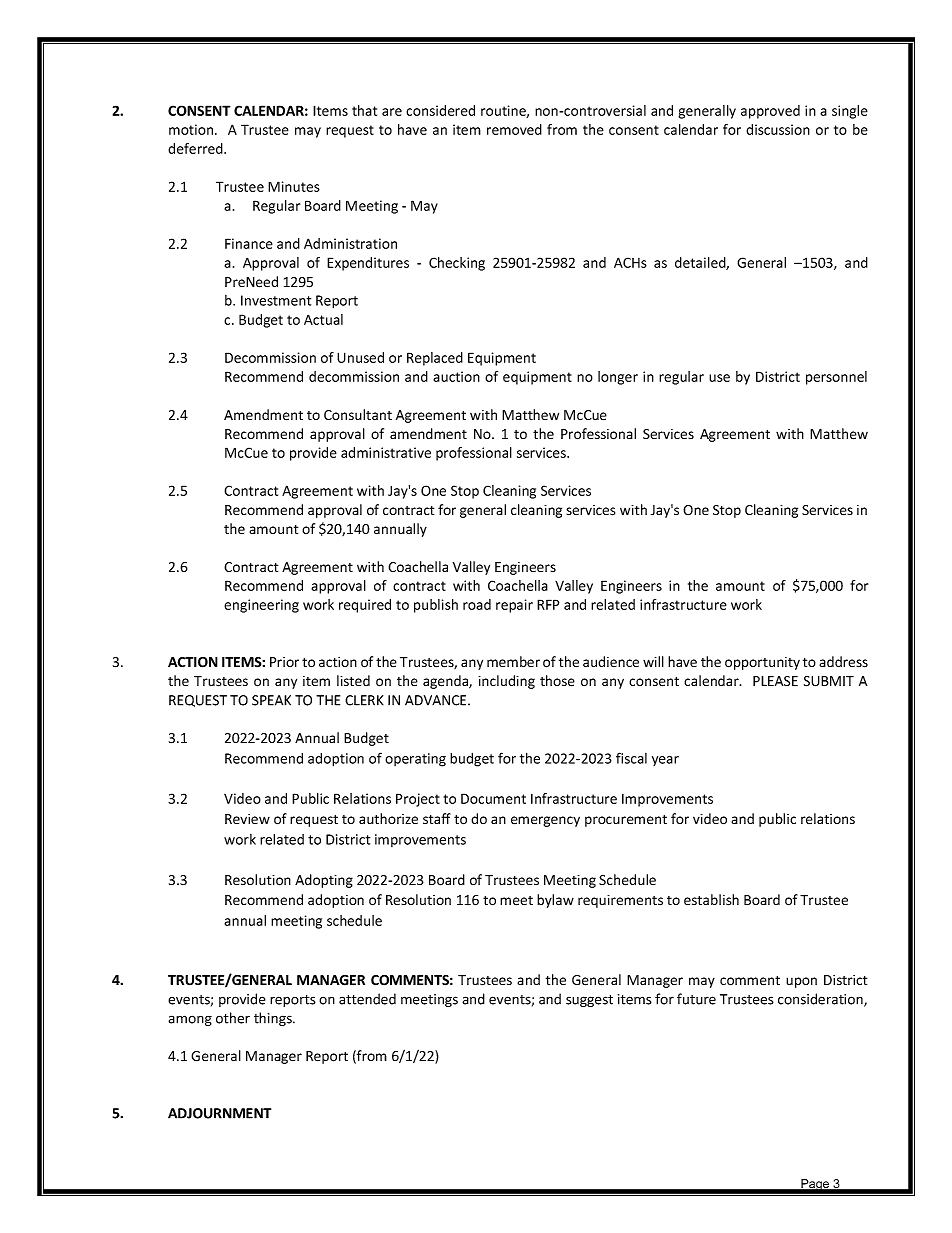 The image size is (952, 1233). Describe the element at coordinates (514, 129) in the screenshot. I see `removed` at that location.
